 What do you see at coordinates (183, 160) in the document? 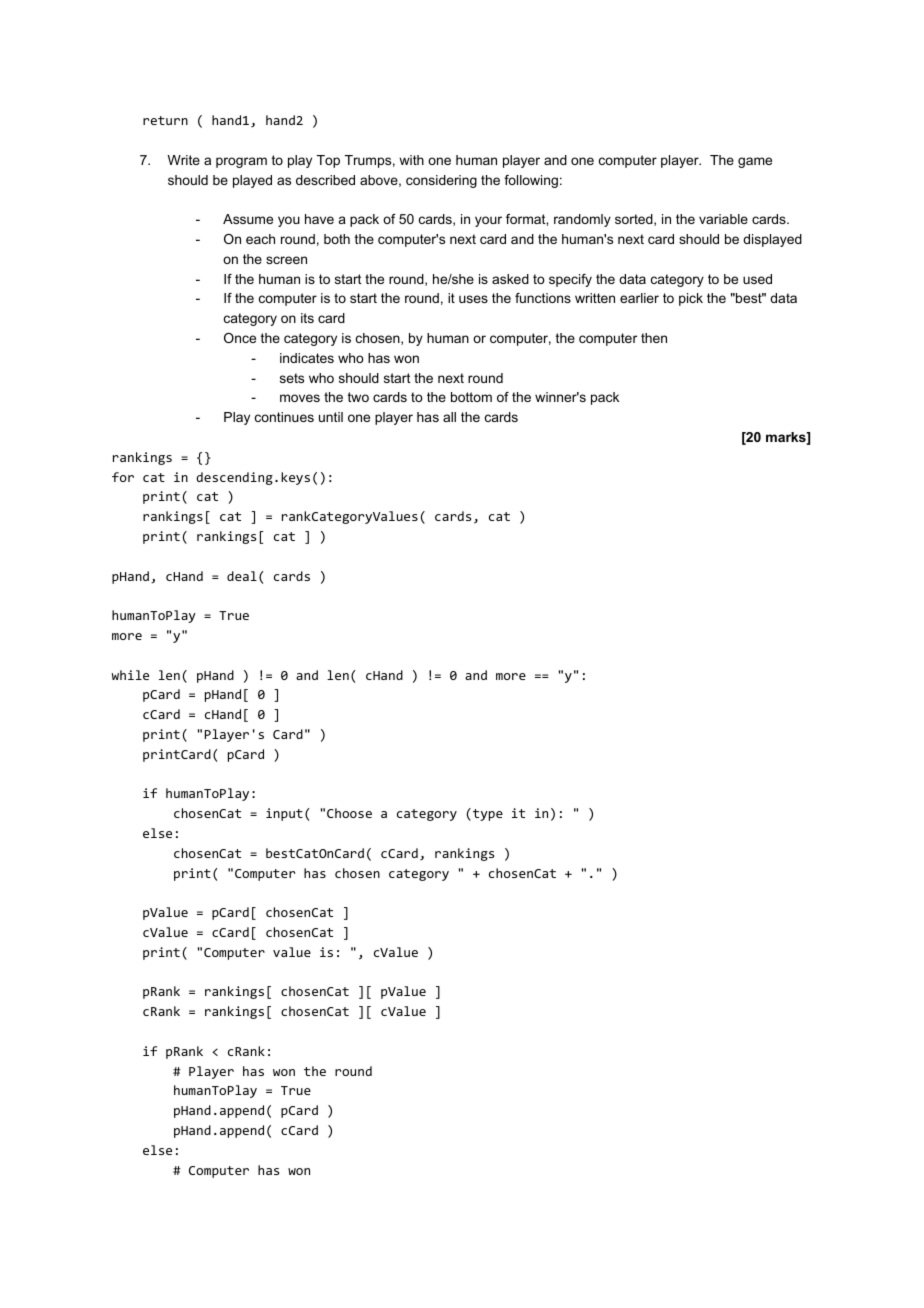
I see `Write` at bounding box center [183, 160].
